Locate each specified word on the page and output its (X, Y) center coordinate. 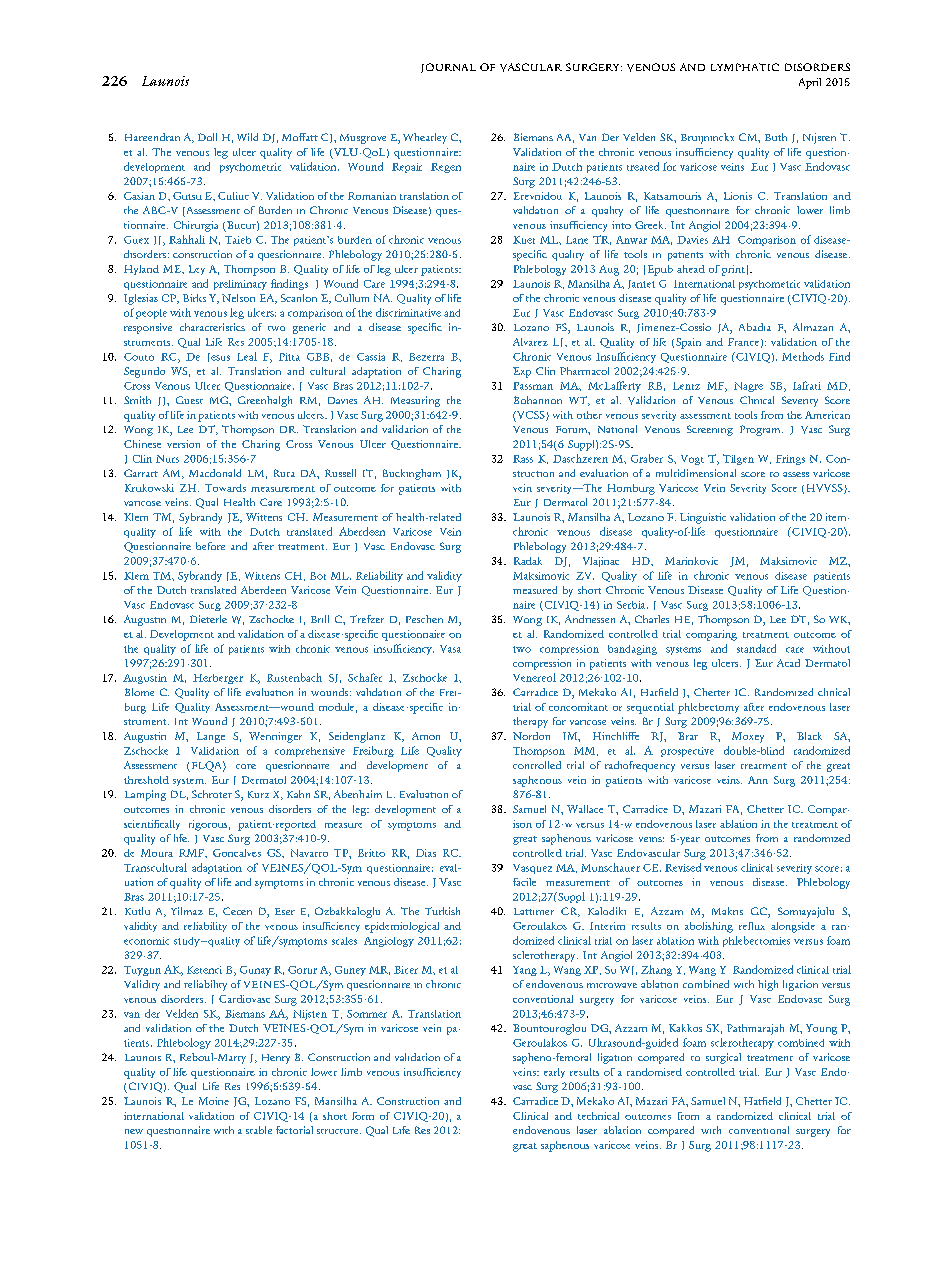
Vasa (450, 649)
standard (756, 648)
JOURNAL (448, 68)
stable (259, 1130)
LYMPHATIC (745, 67)
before (210, 546)
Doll (207, 137)
